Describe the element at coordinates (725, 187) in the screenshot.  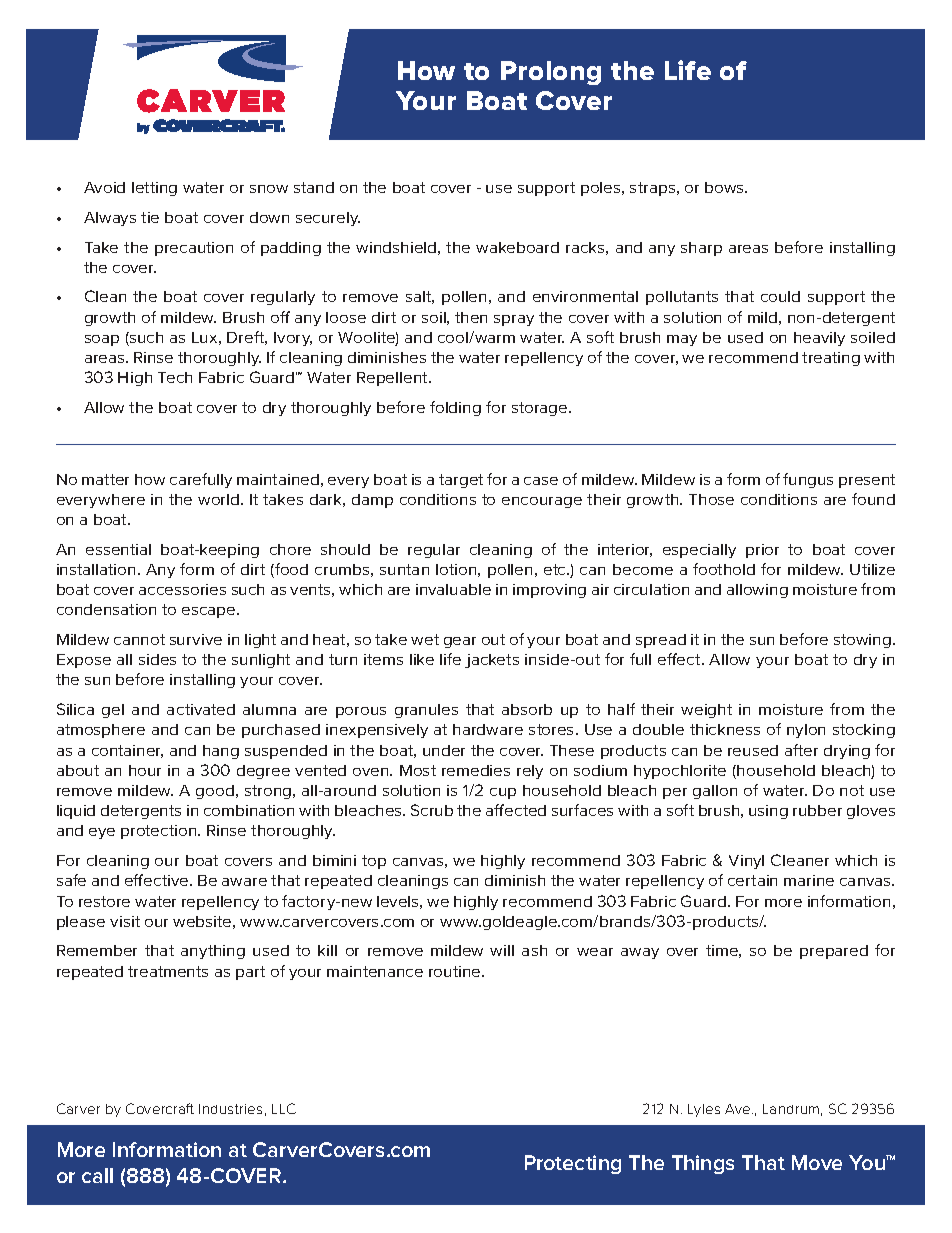
I see `bows` at that location.
